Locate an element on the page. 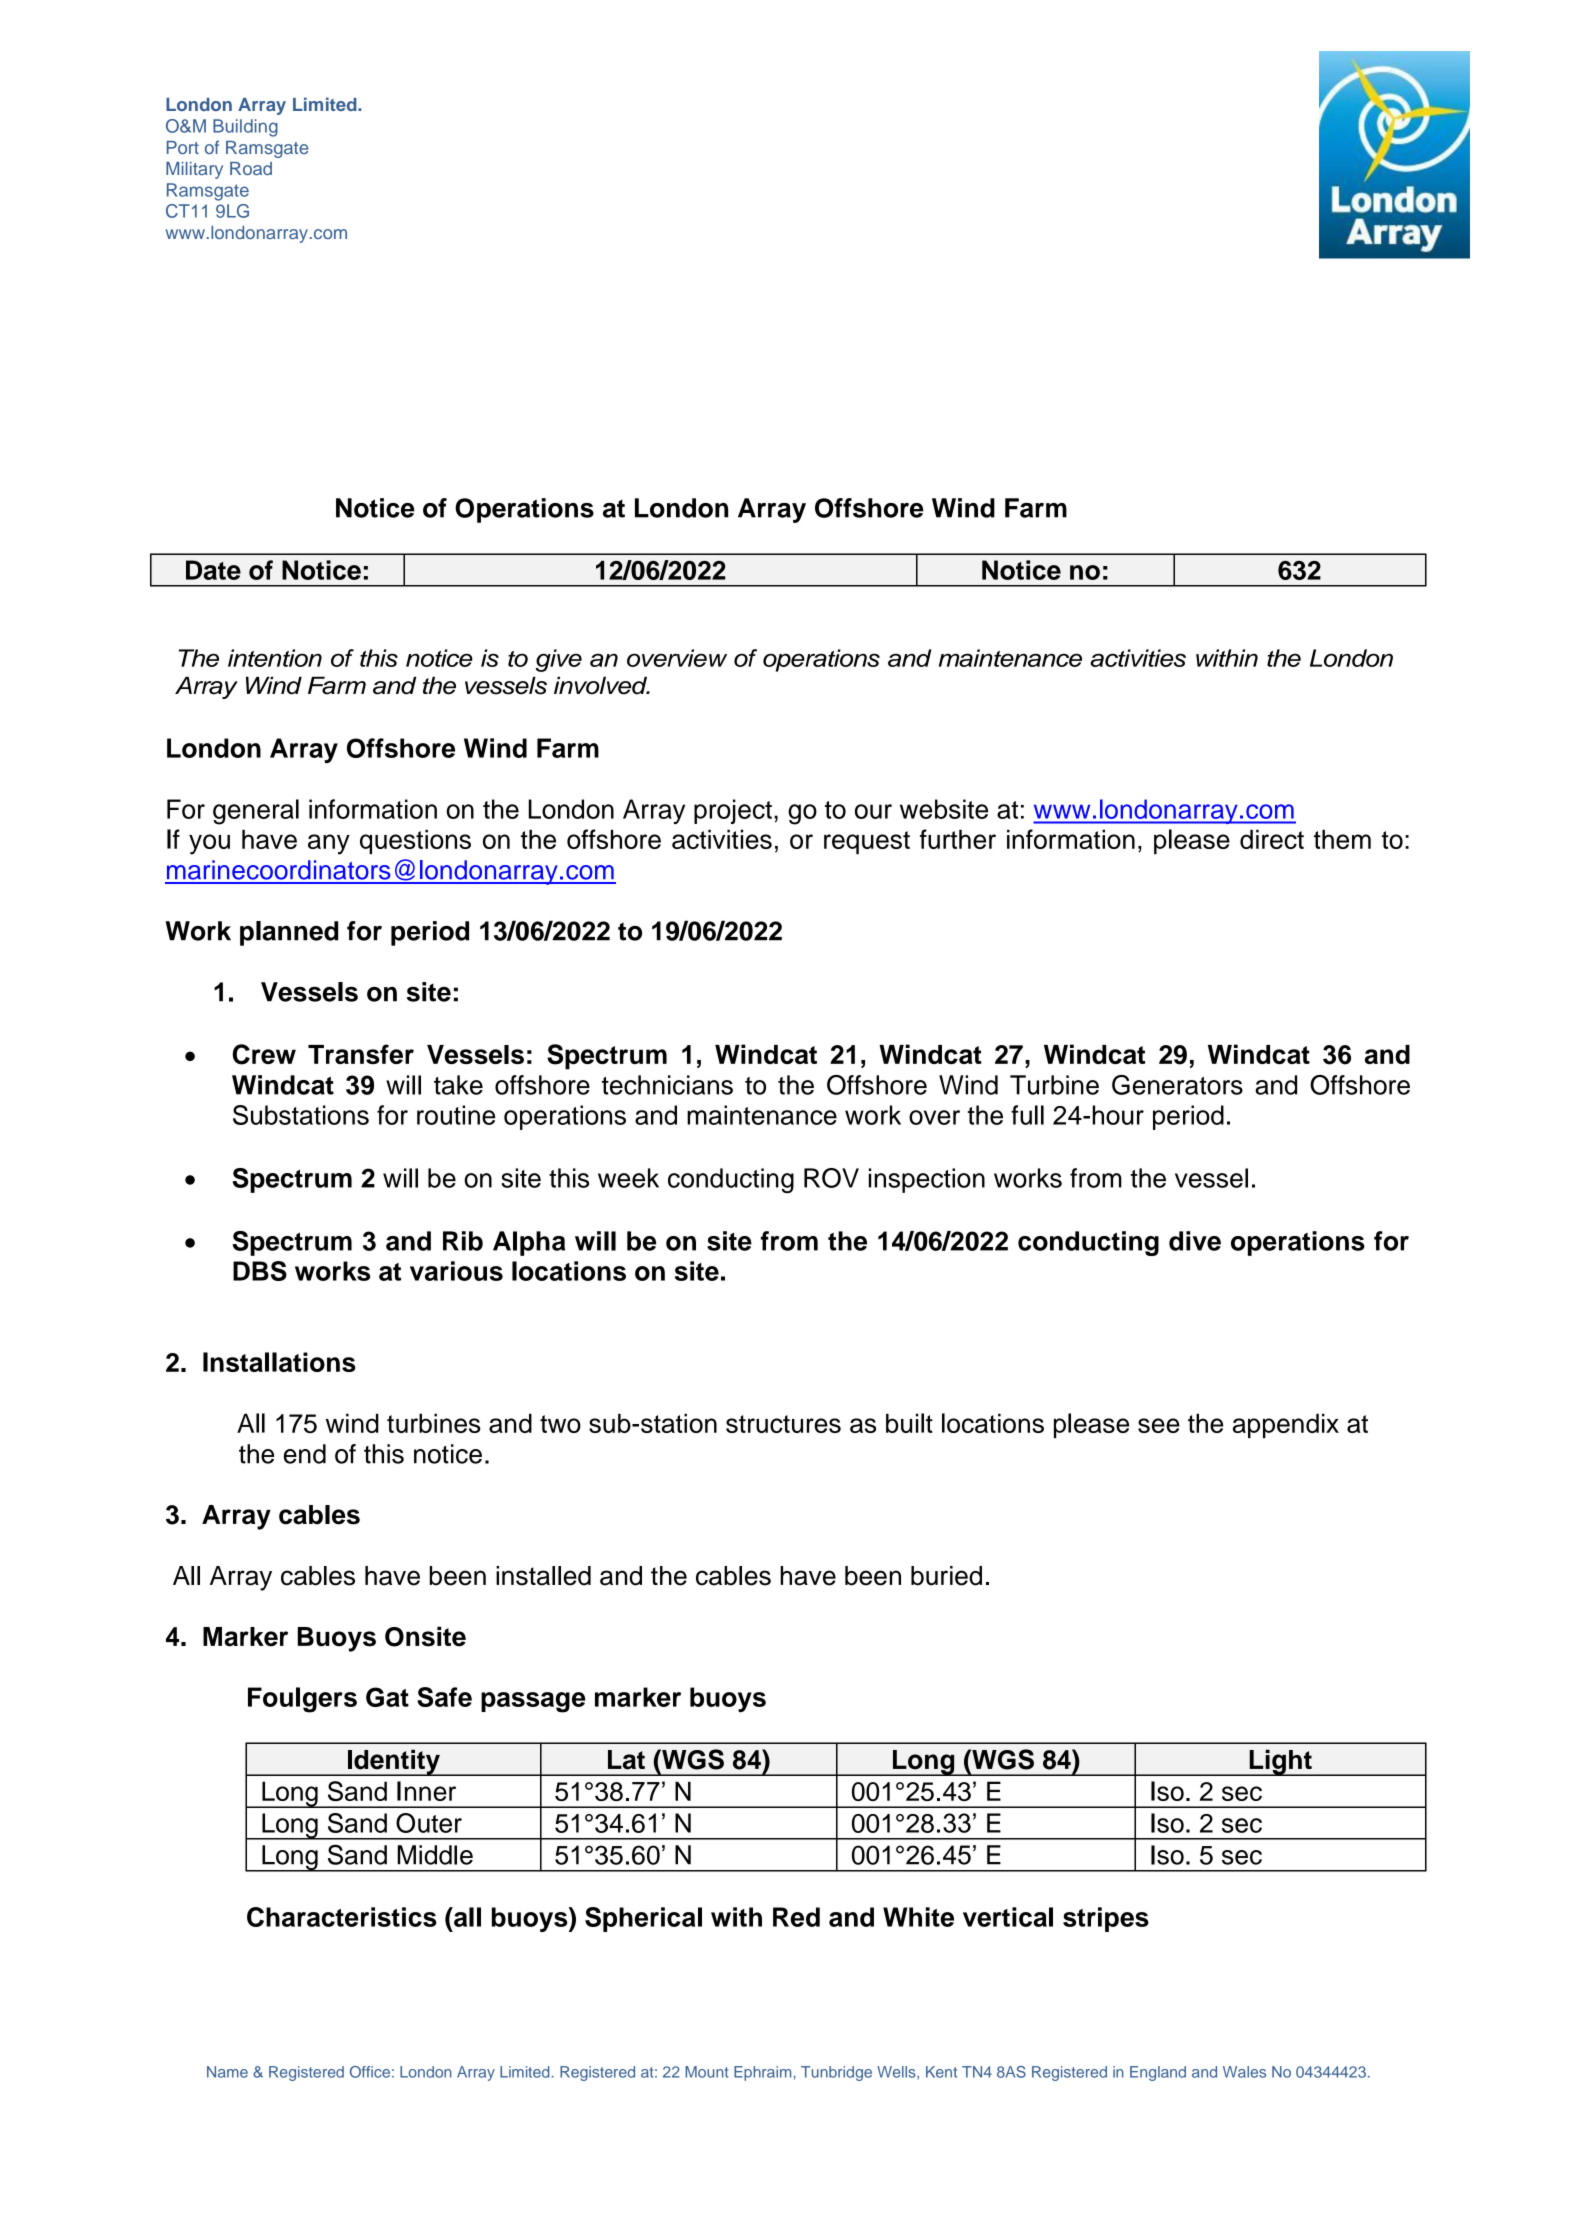 This page has height=2229, width=1576. Building is located at coordinates (245, 128).
